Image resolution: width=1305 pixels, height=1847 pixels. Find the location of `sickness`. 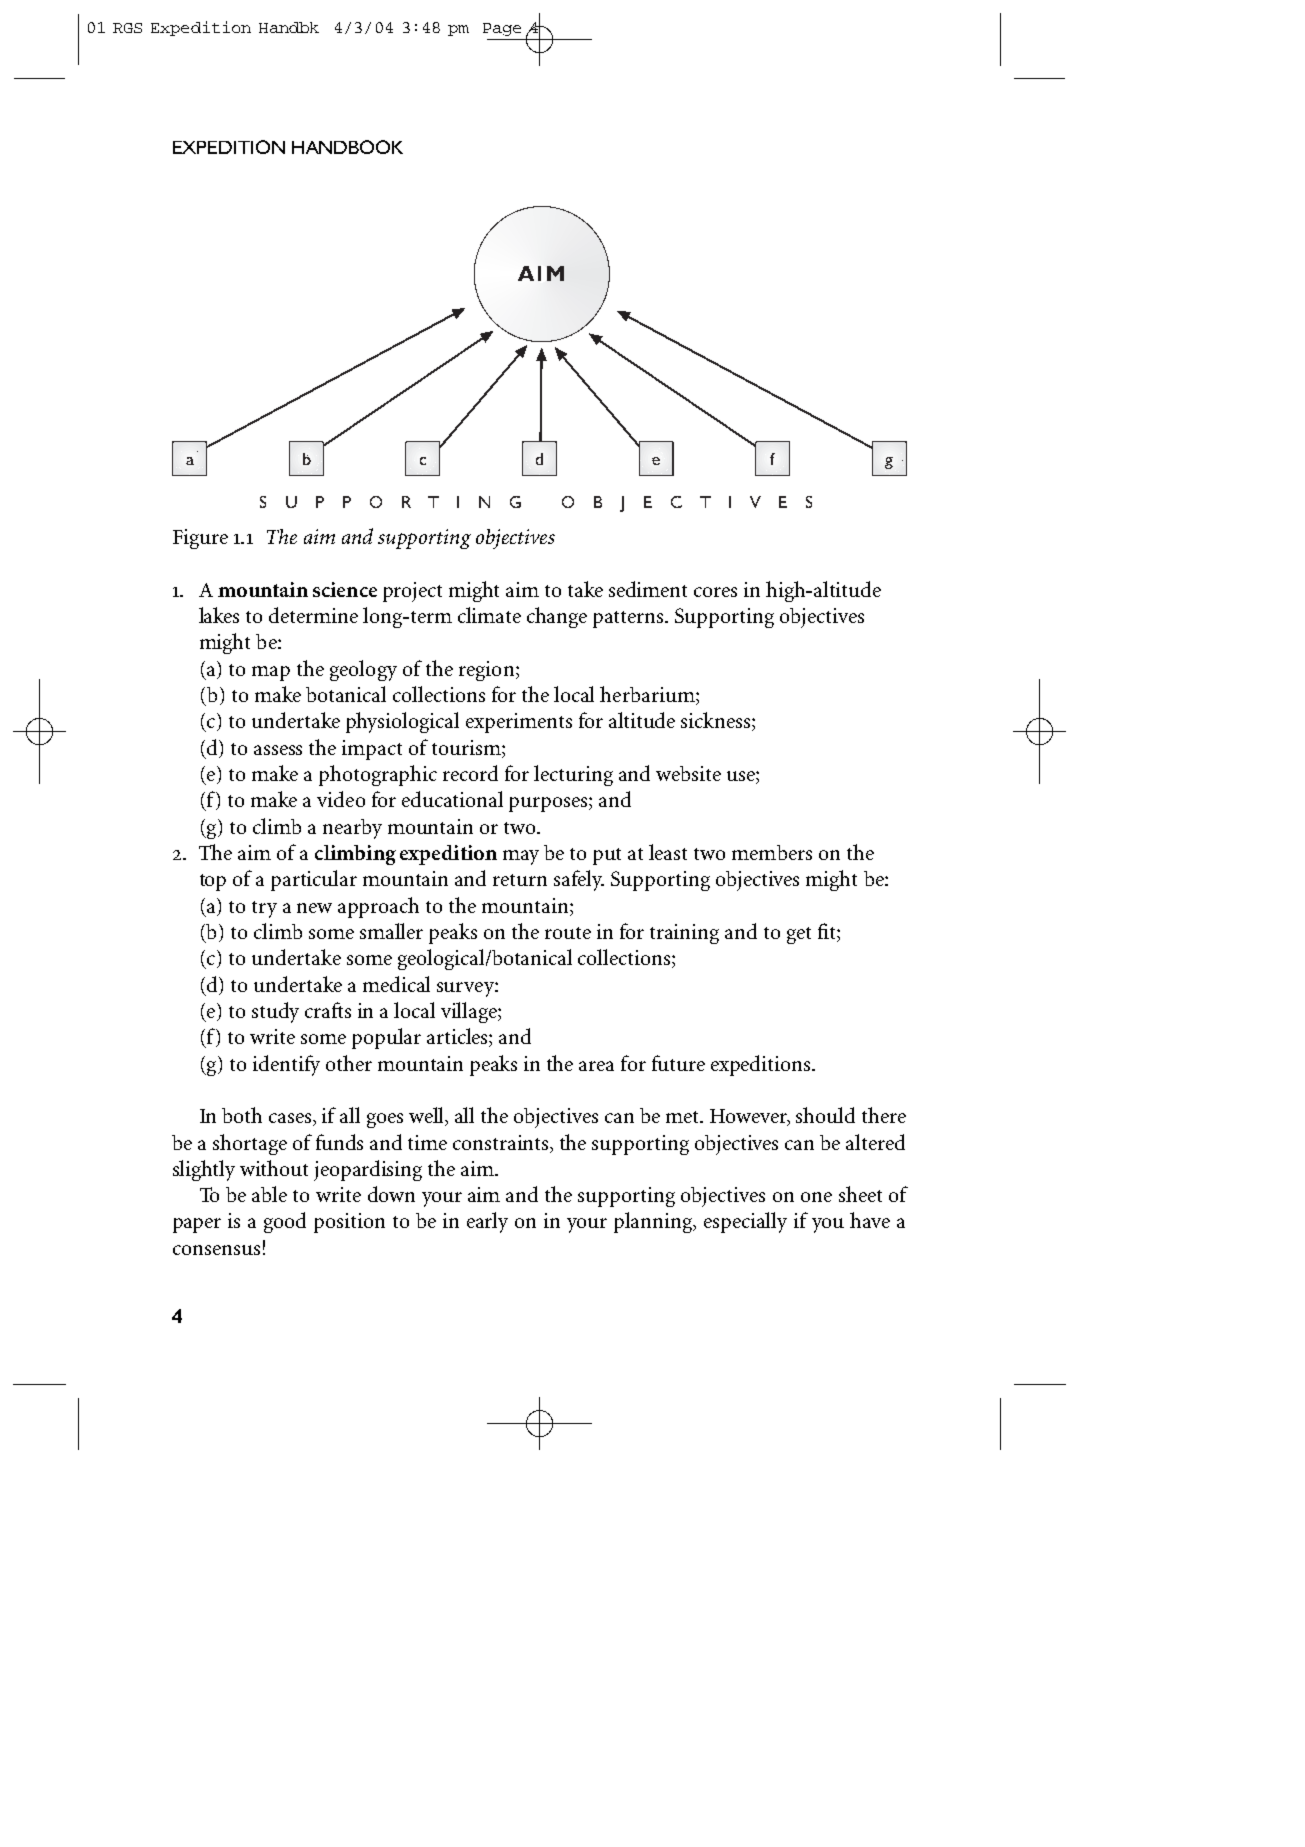

sickness is located at coordinates (717, 721).
